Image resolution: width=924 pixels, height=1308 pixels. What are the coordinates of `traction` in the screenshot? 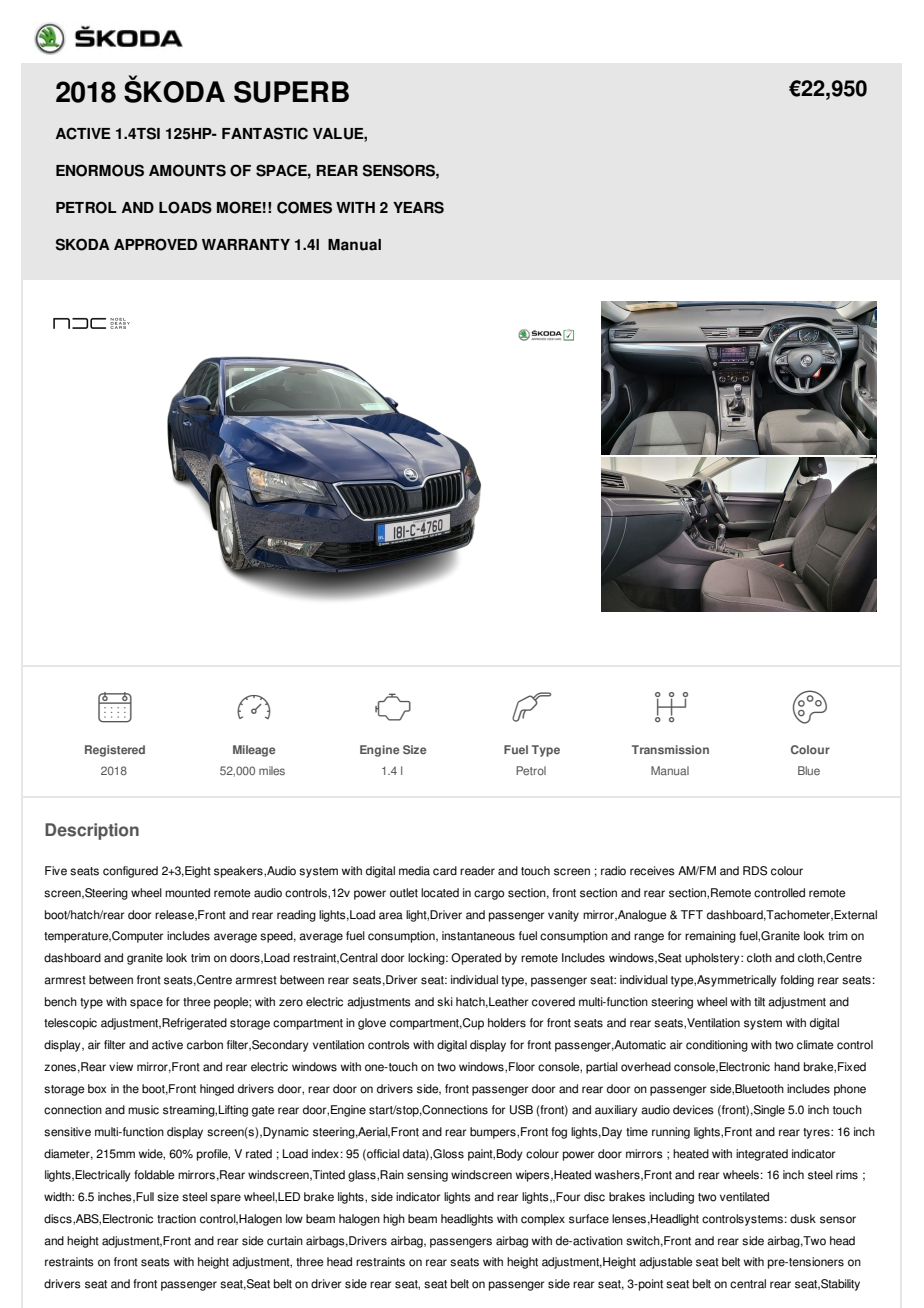 It's located at (176, 1219).
